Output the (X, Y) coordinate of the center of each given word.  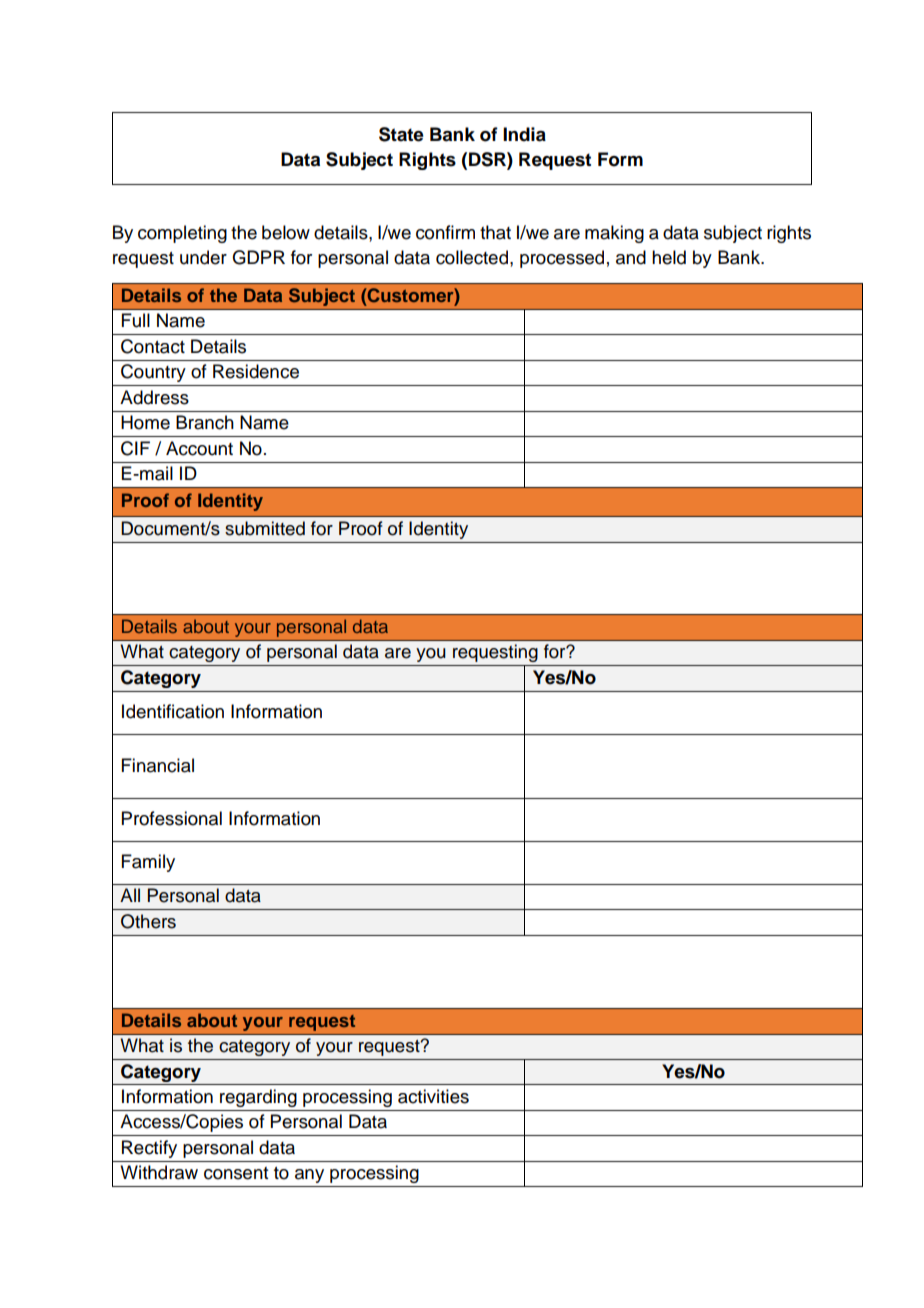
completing (182, 234)
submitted (265, 528)
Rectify (149, 1149)
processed (562, 259)
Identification (173, 711)
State (401, 134)
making (614, 234)
